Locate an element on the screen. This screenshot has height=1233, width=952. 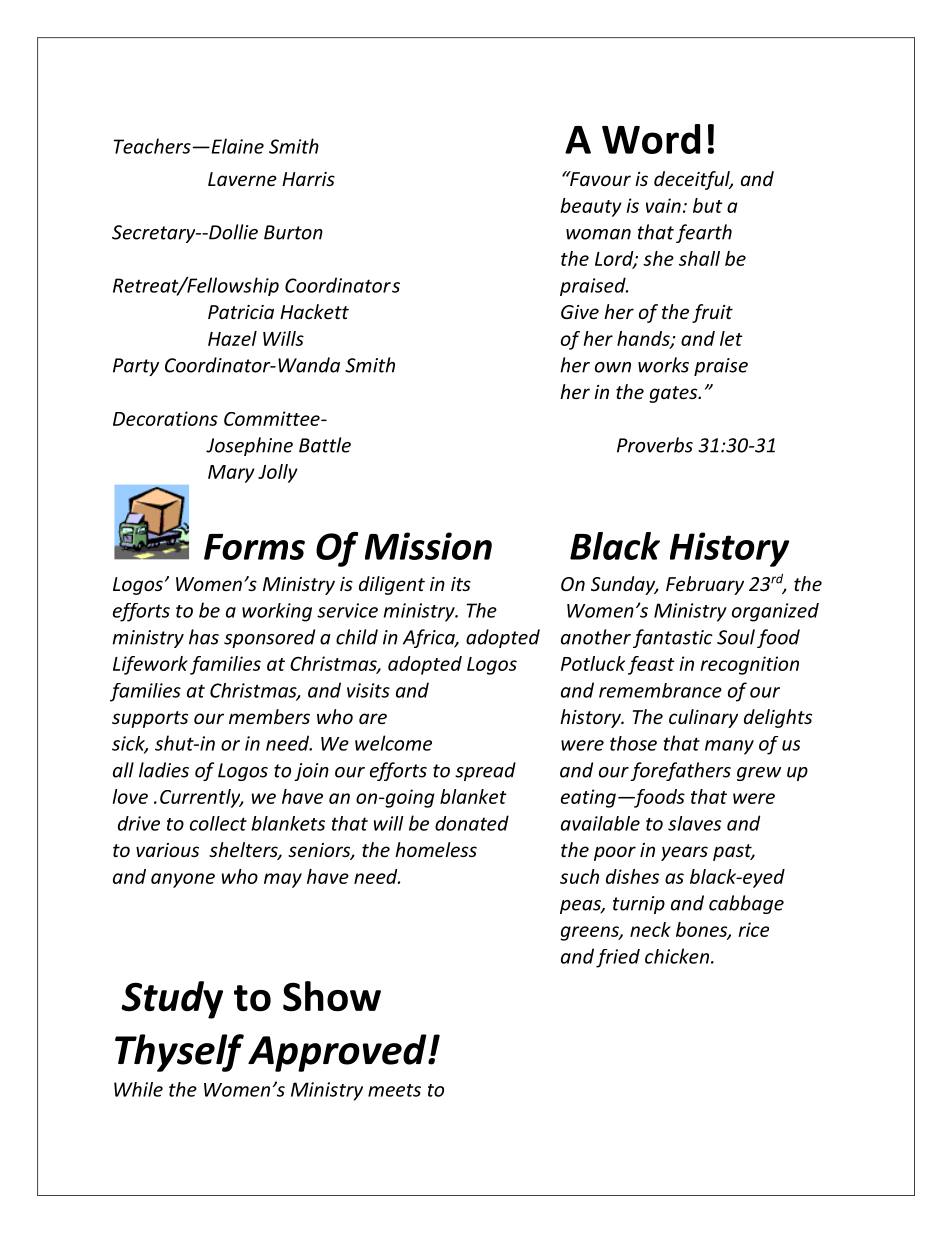
gates is located at coordinates (674, 394).
